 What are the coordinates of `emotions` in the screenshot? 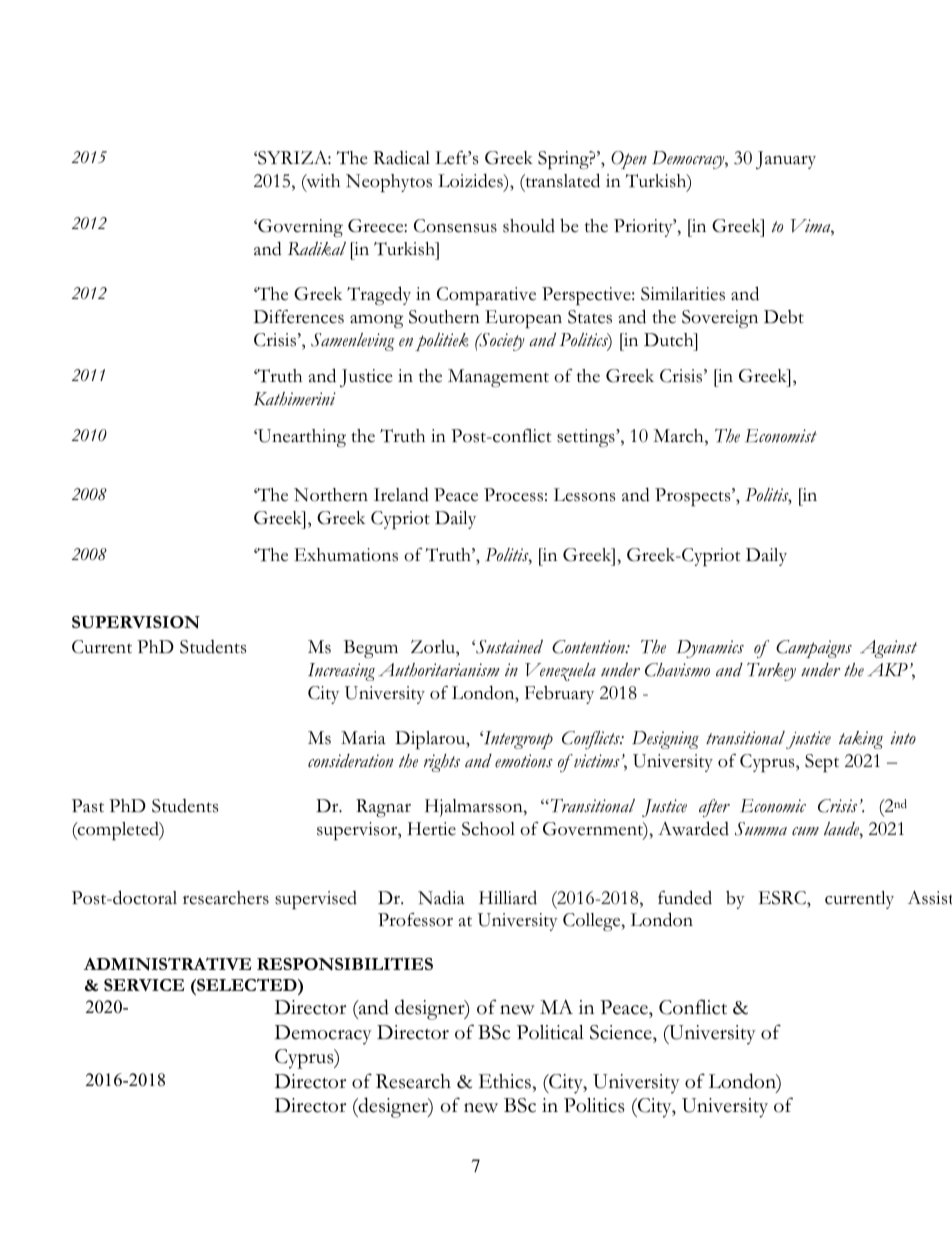 It's located at (524, 761).
